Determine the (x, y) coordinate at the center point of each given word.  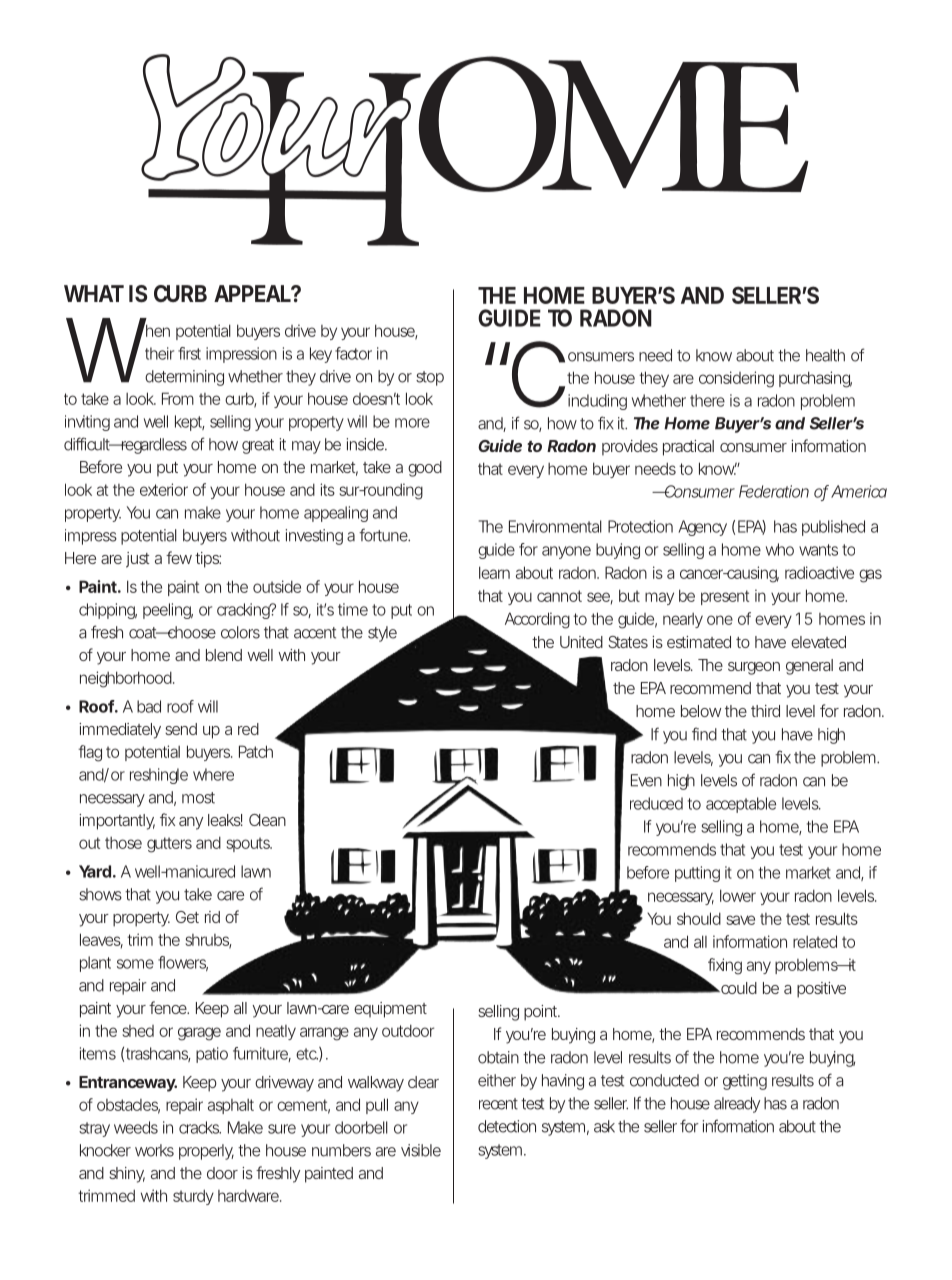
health (825, 355)
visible (421, 1150)
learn (494, 572)
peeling (168, 611)
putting (697, 874)
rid (212, 917)
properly (206, 1152)
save (740, 920)
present (725, 597)
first (189, 353)
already (737, 1105)
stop (430, 378)
